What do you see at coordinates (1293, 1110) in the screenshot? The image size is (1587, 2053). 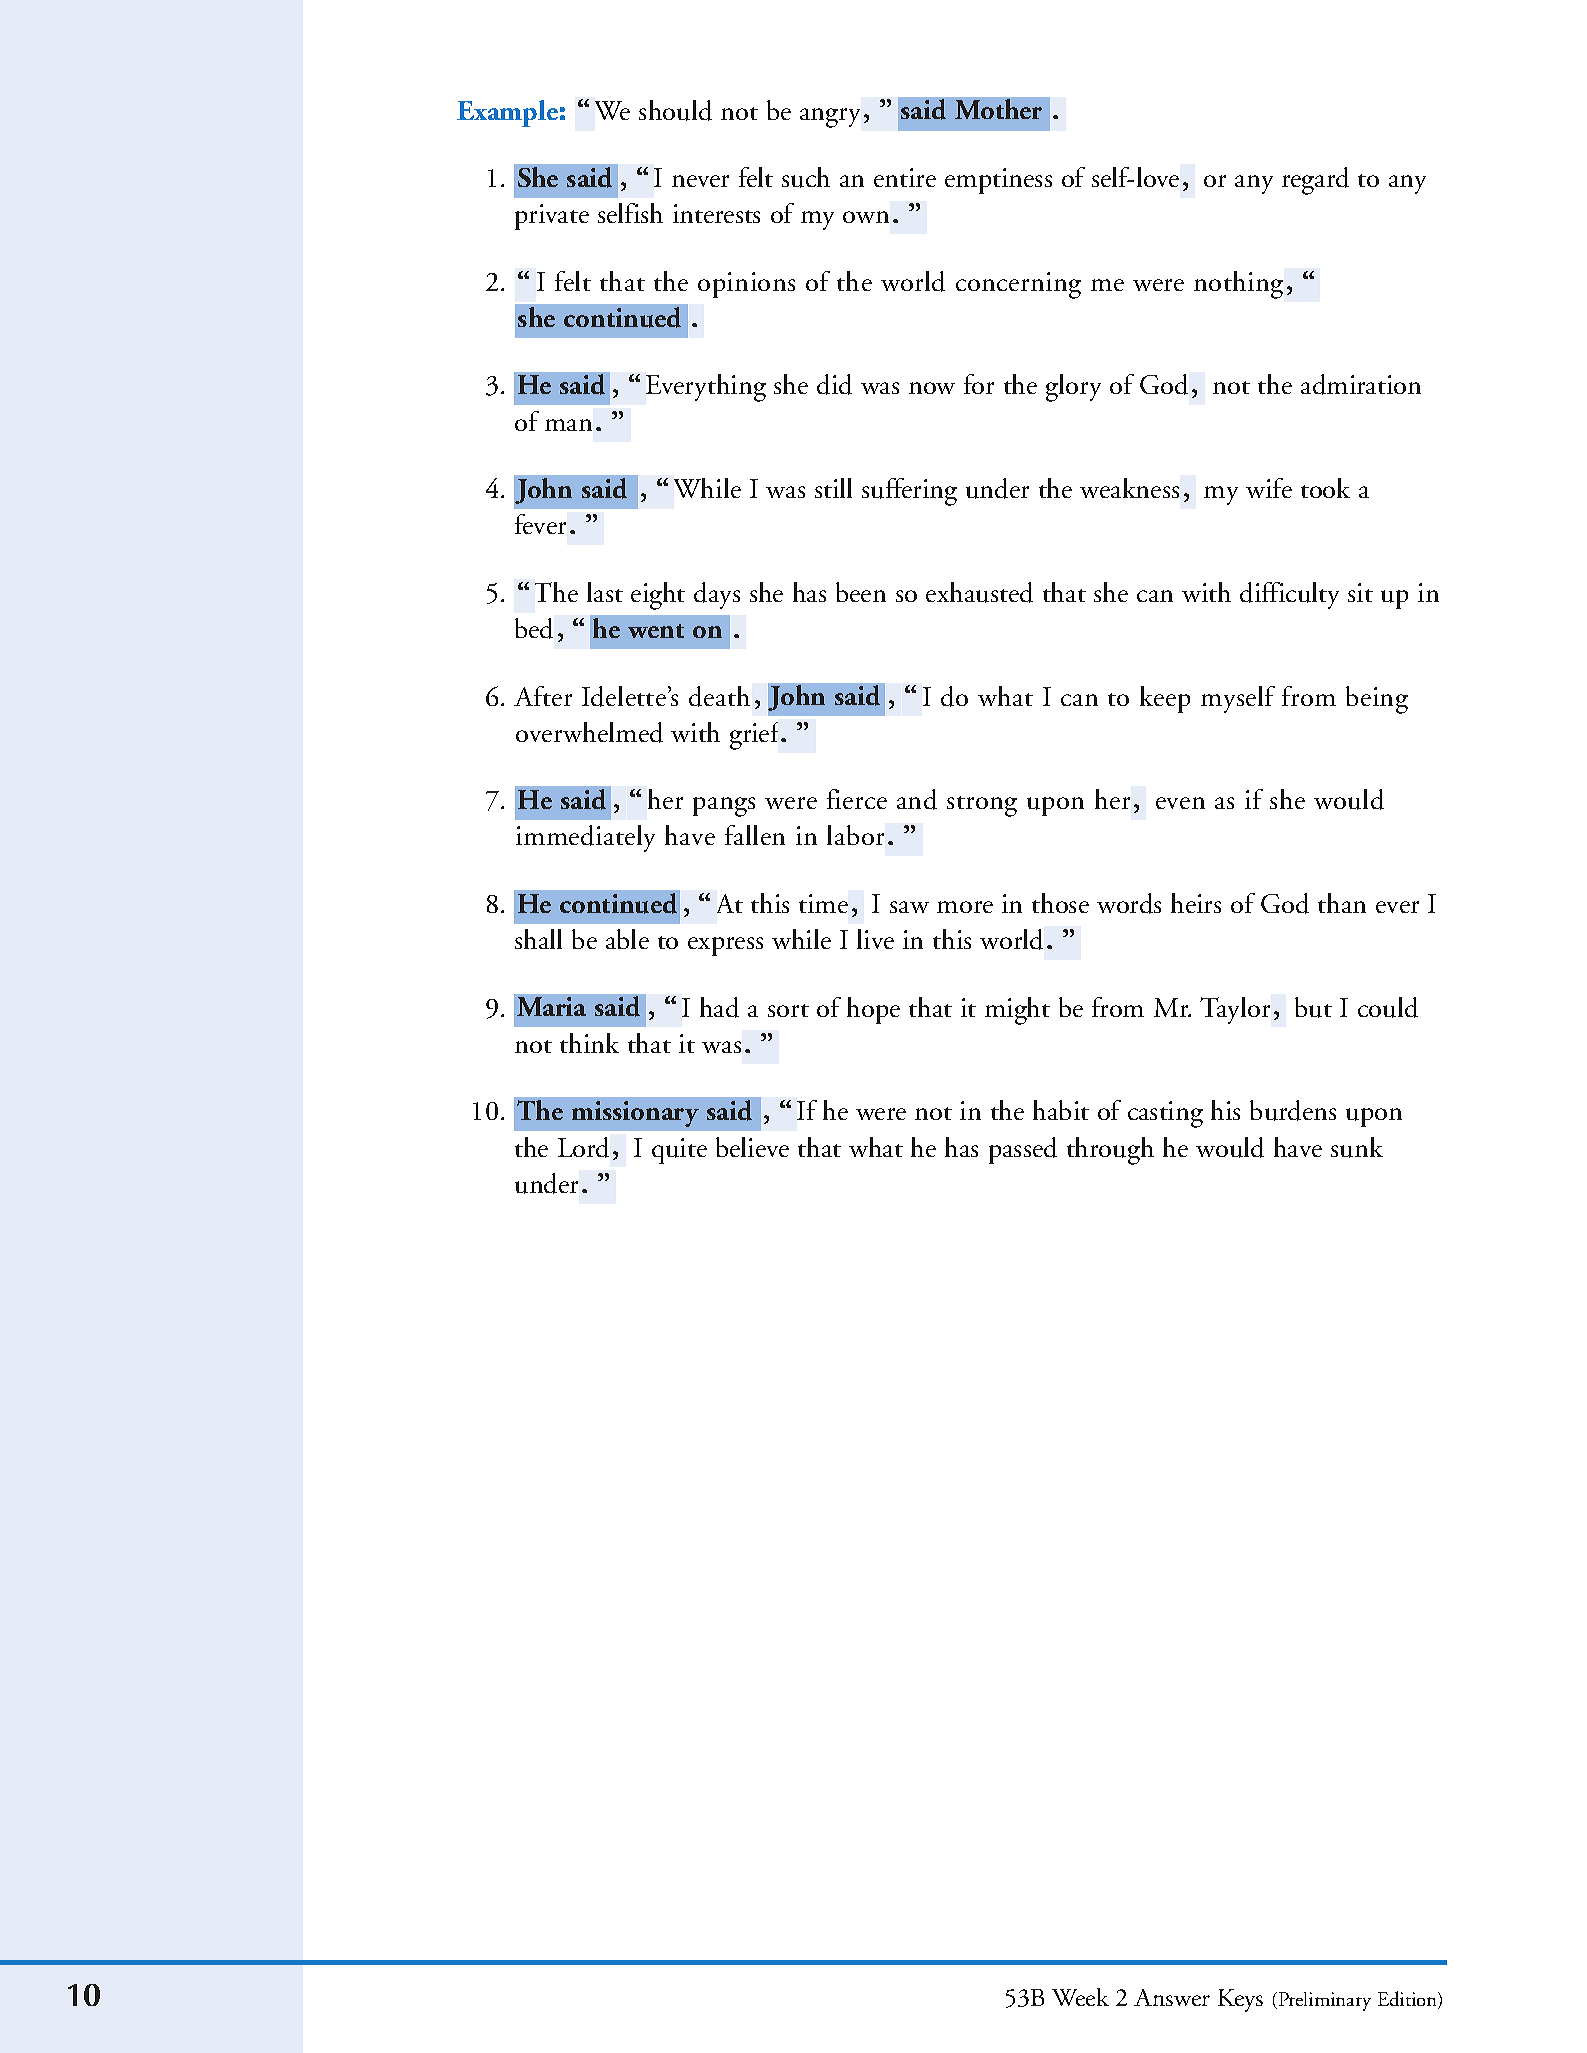 I see `burdens` at bounding box center [1293, 1110].
